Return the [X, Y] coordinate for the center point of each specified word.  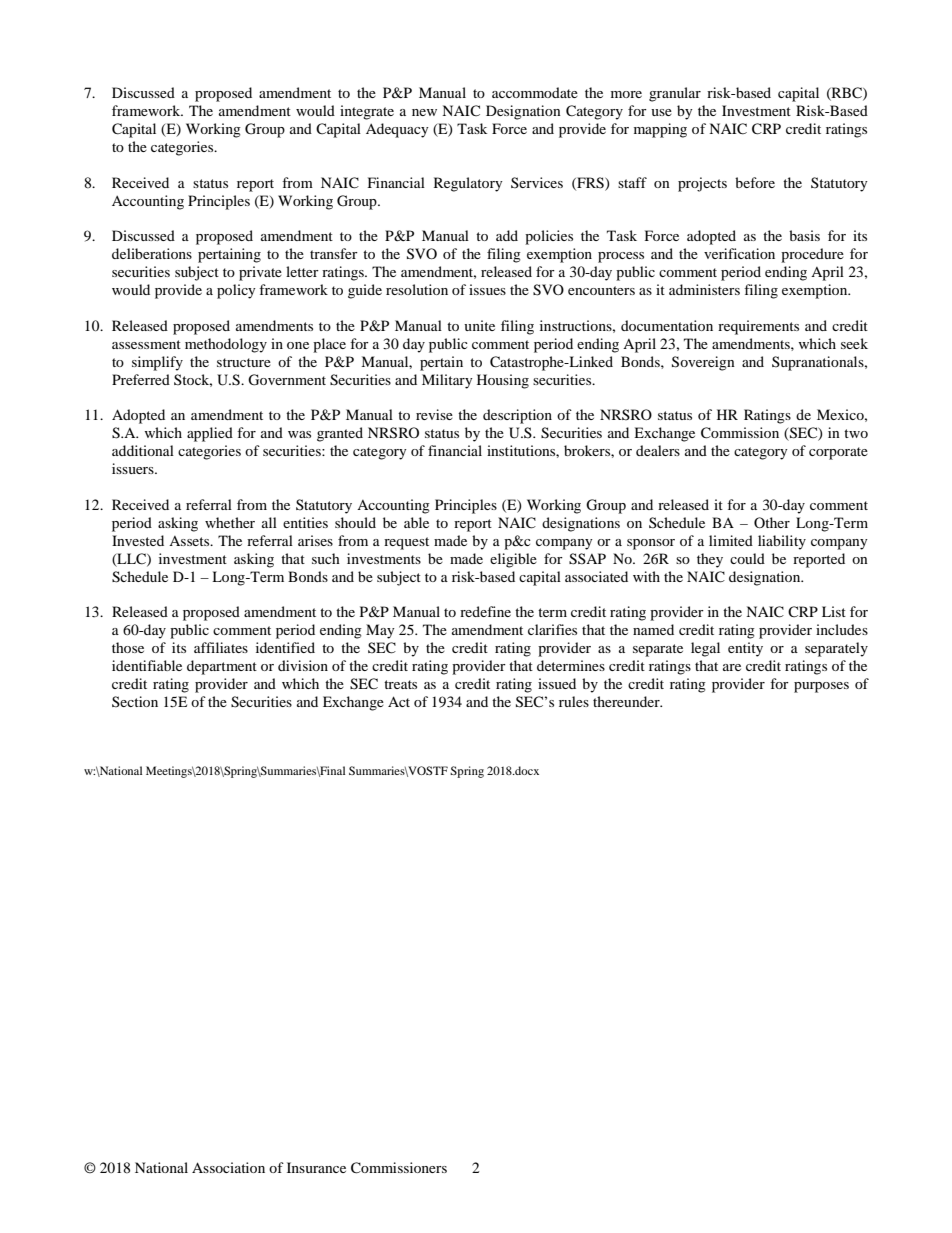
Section [135, 701]
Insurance [316, 1167]
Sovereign [703, 363]
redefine [485, 611]
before [755, 182]
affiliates [221, 647]
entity [745, 649]
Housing [503, 381]
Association [228, 1167]
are [732, 667]
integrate [367, 112]
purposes [821, 687]
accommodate [535, 92]
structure [244, 362]
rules [574, 701]
